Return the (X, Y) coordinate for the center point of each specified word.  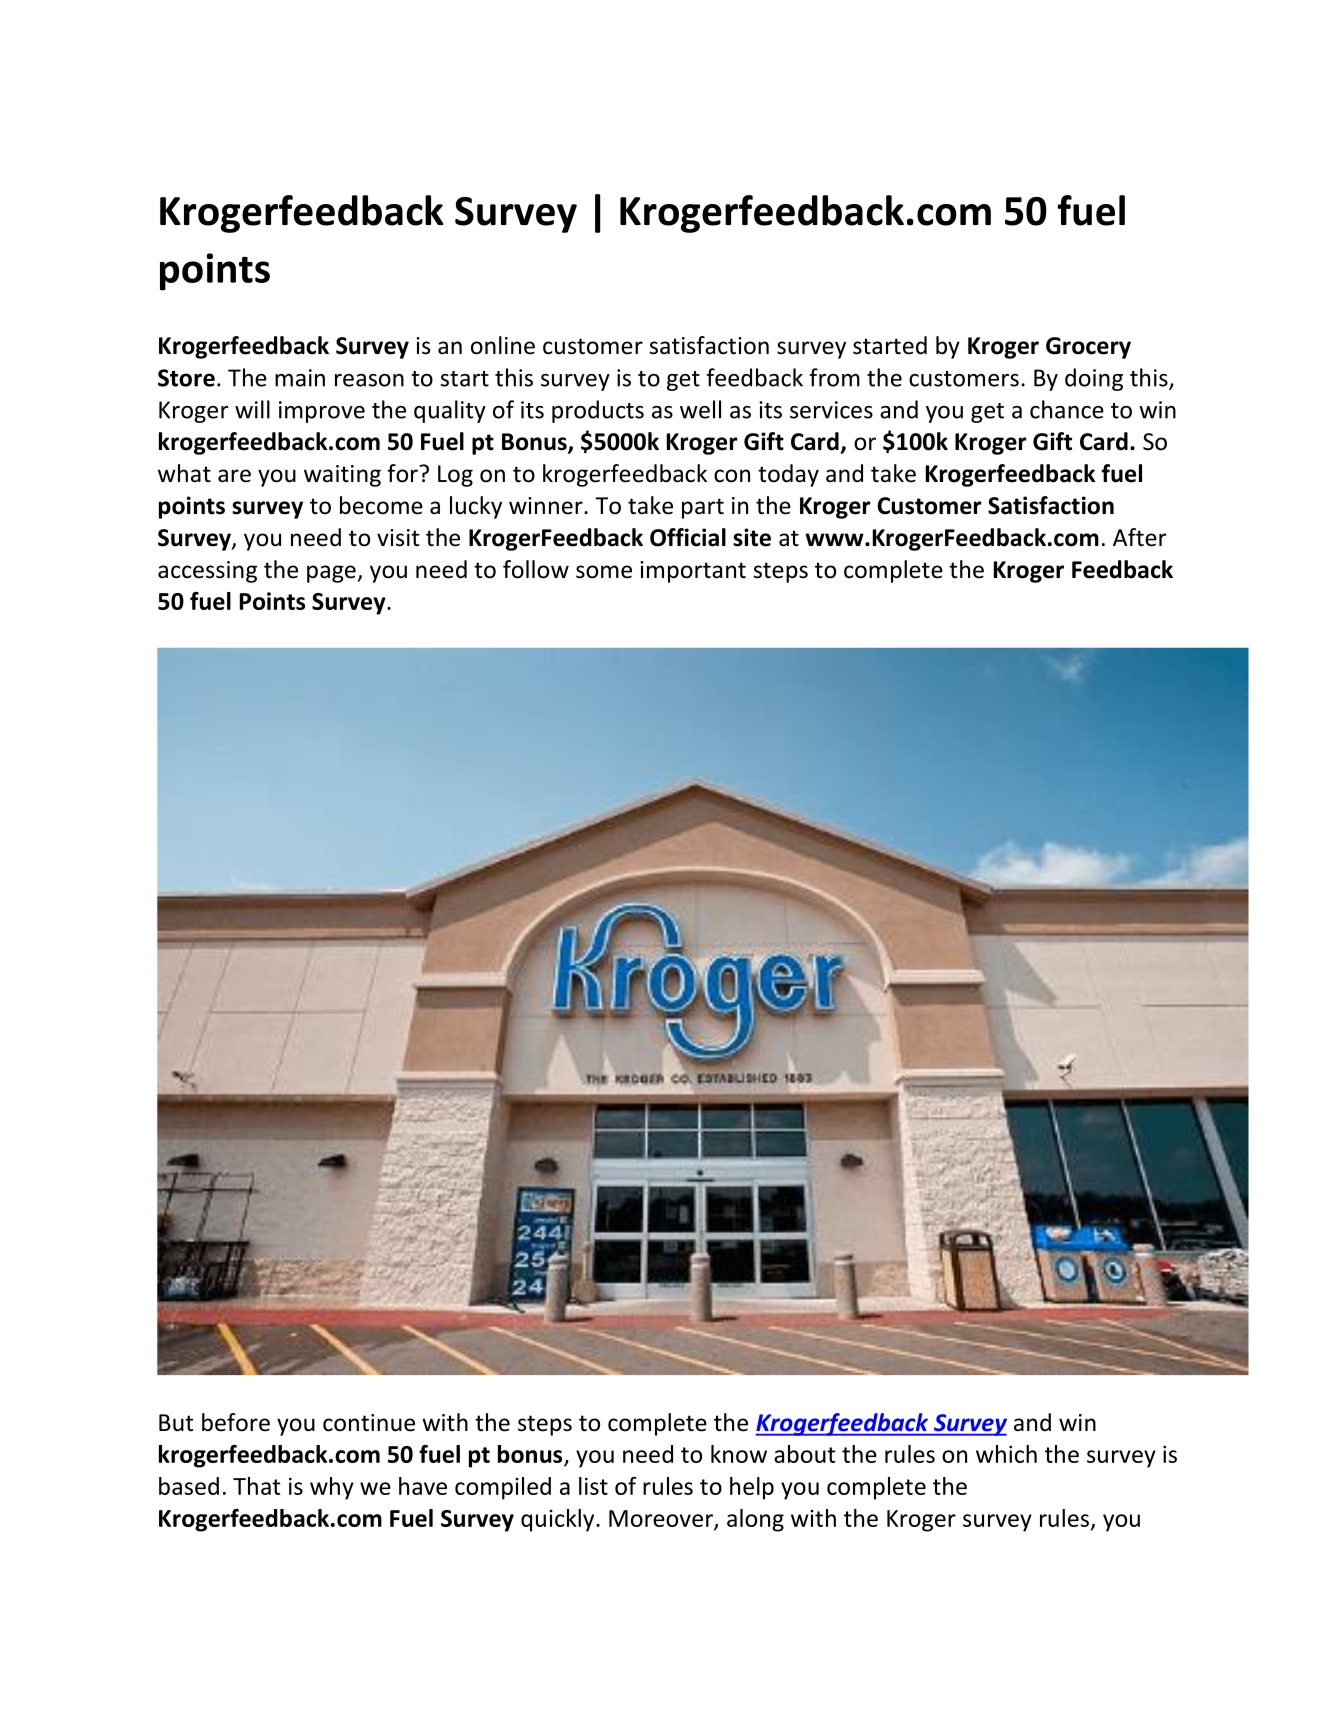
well (700, 409)
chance (1067, 409)
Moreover (662, 1519)
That (256, 1486)
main (300, 378)
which (1006, 1454)
